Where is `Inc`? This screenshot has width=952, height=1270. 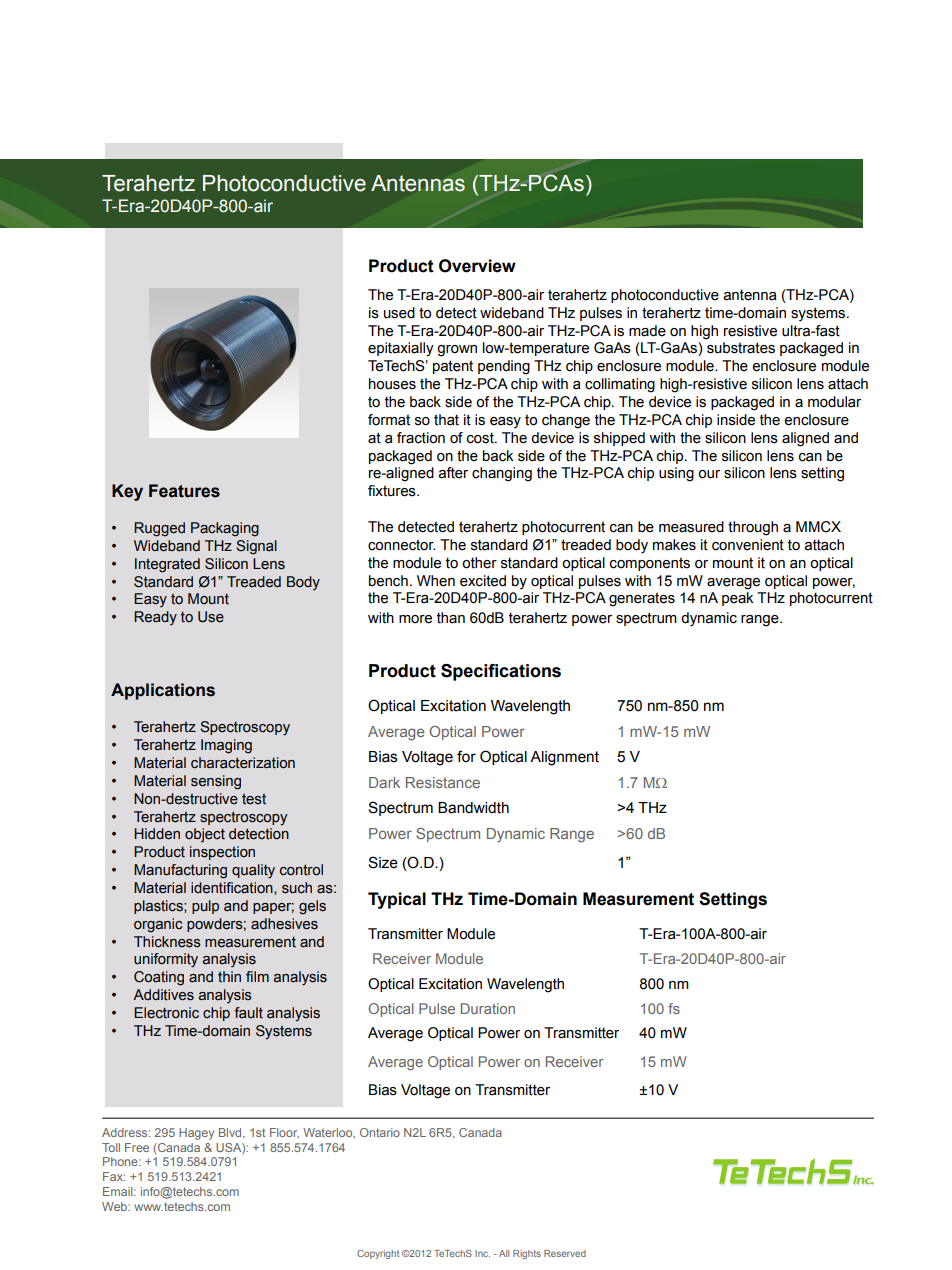 Inc is located at coordinates (482, 1253).
